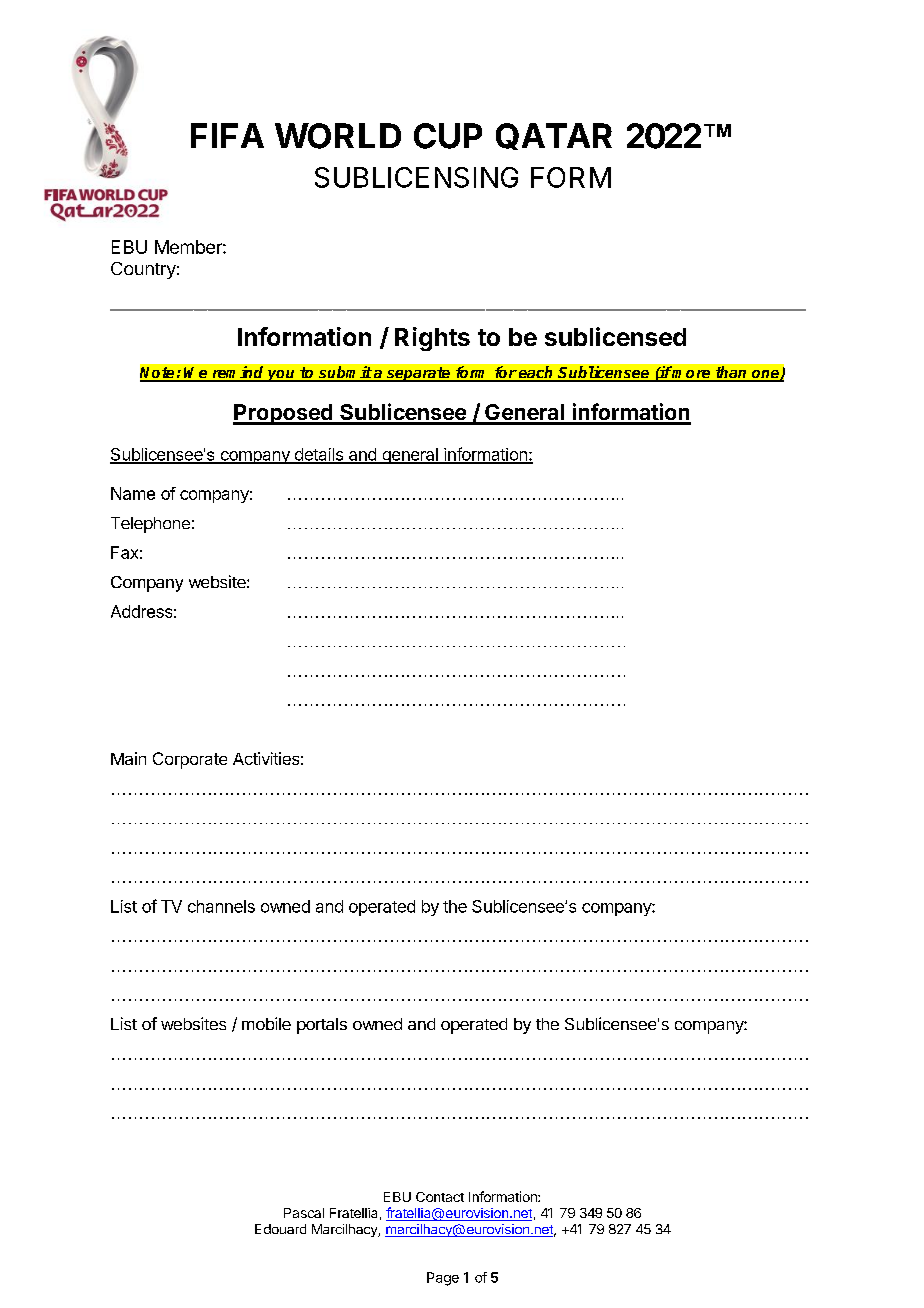  What do you see at coordinates (227, 135) in the document?
I see `FIFA` at bounding box center [227, 135].
